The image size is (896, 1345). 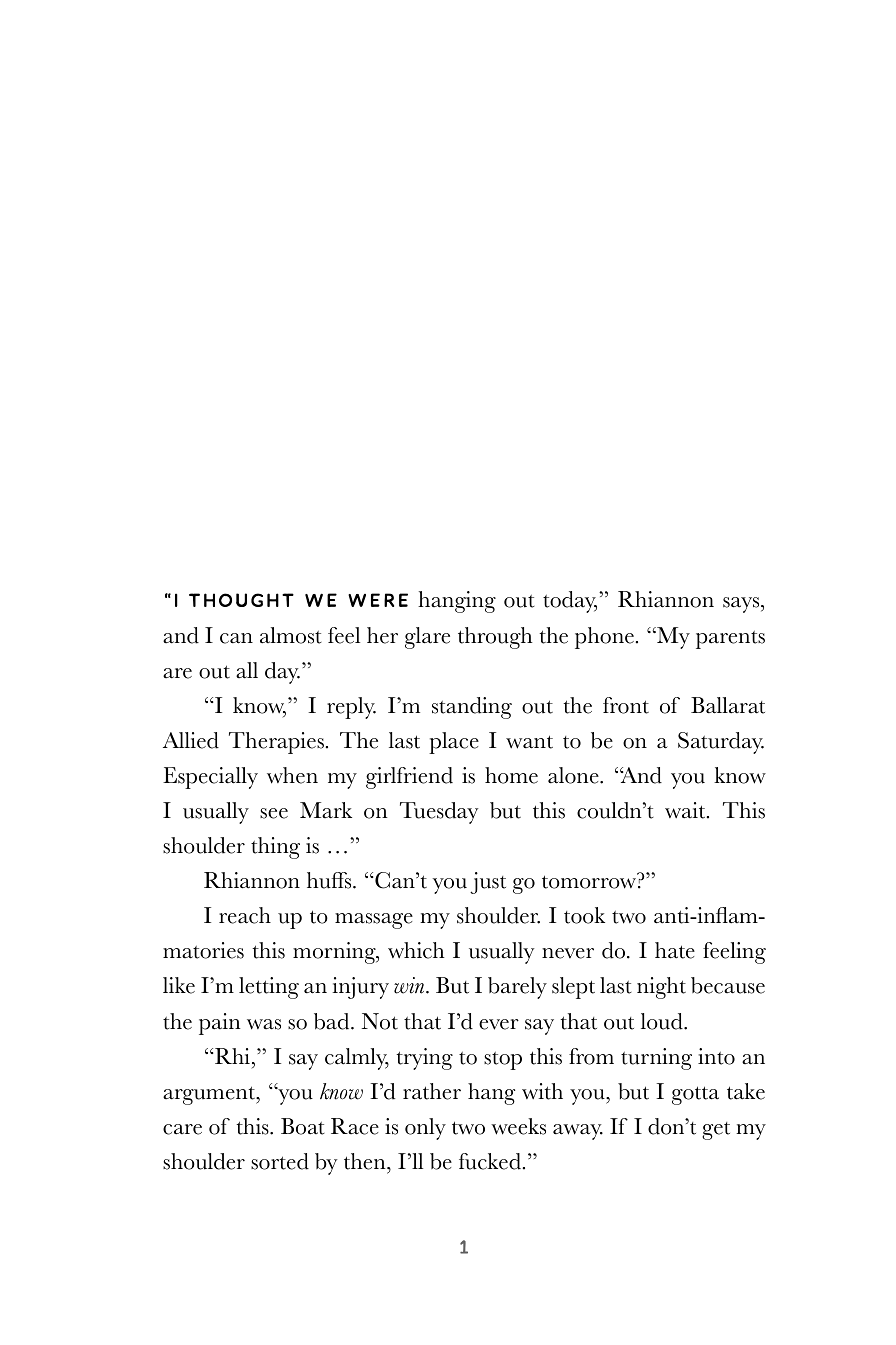 I want to click on which, so click(x=416, y=950).
